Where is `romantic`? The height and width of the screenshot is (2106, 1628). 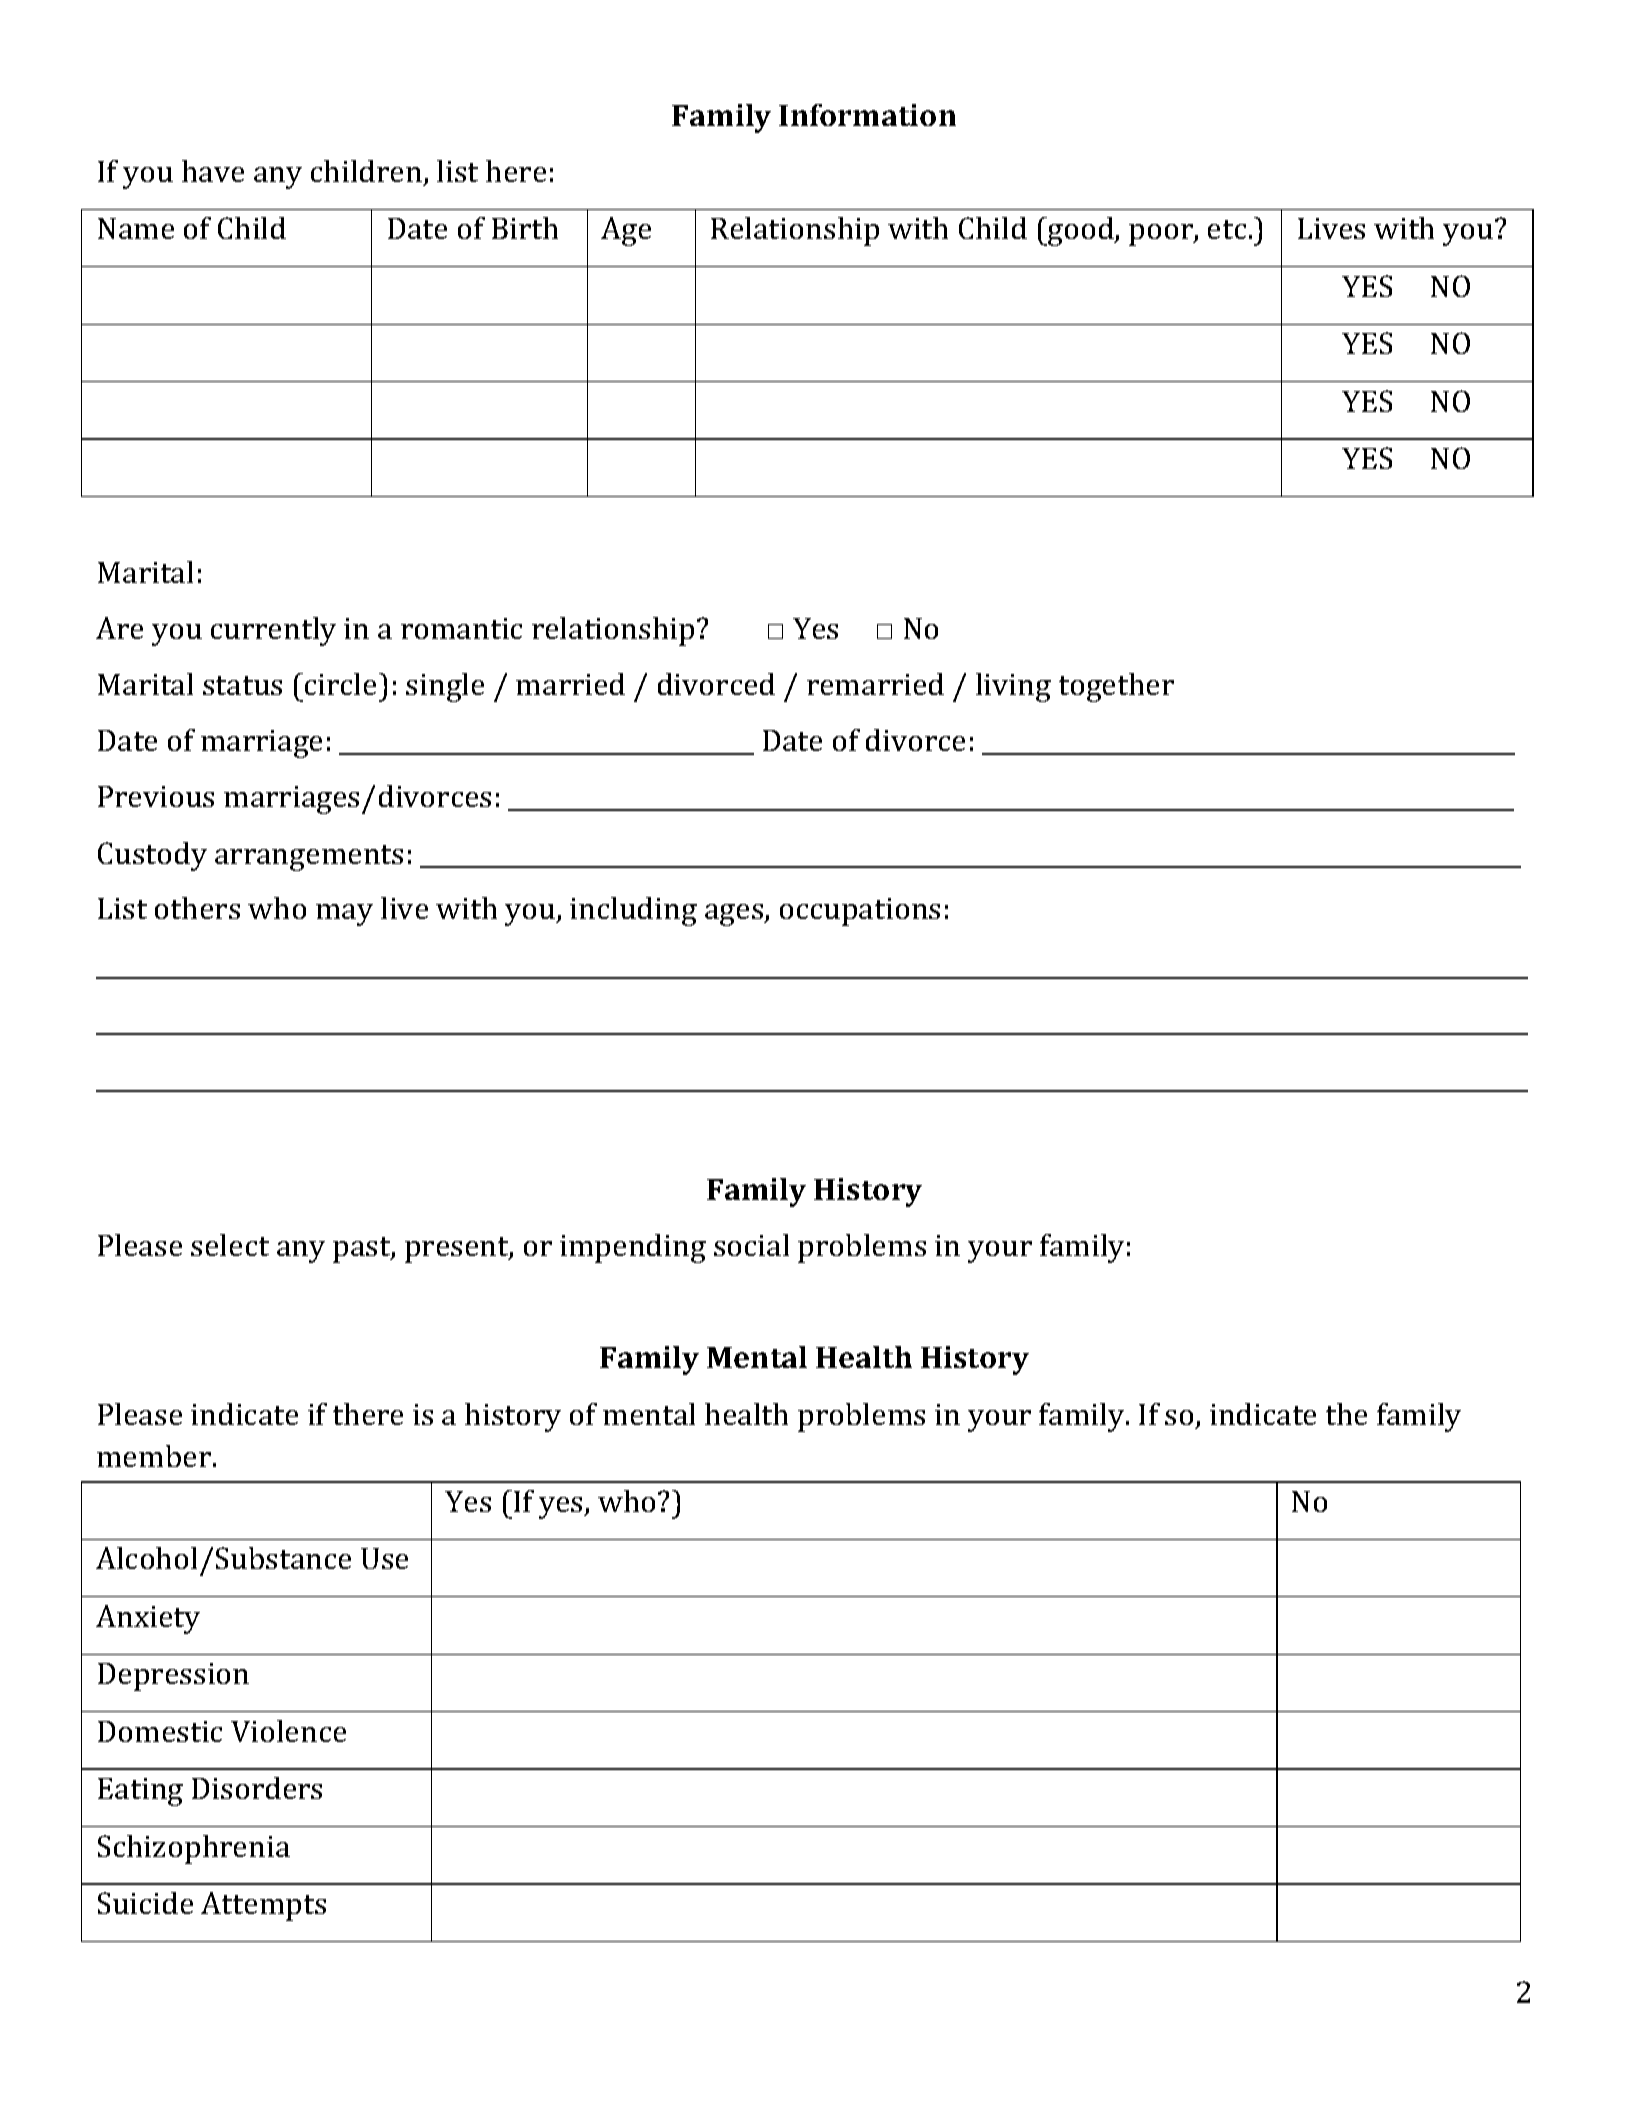
romantic is located at coordinates (461, 628).
